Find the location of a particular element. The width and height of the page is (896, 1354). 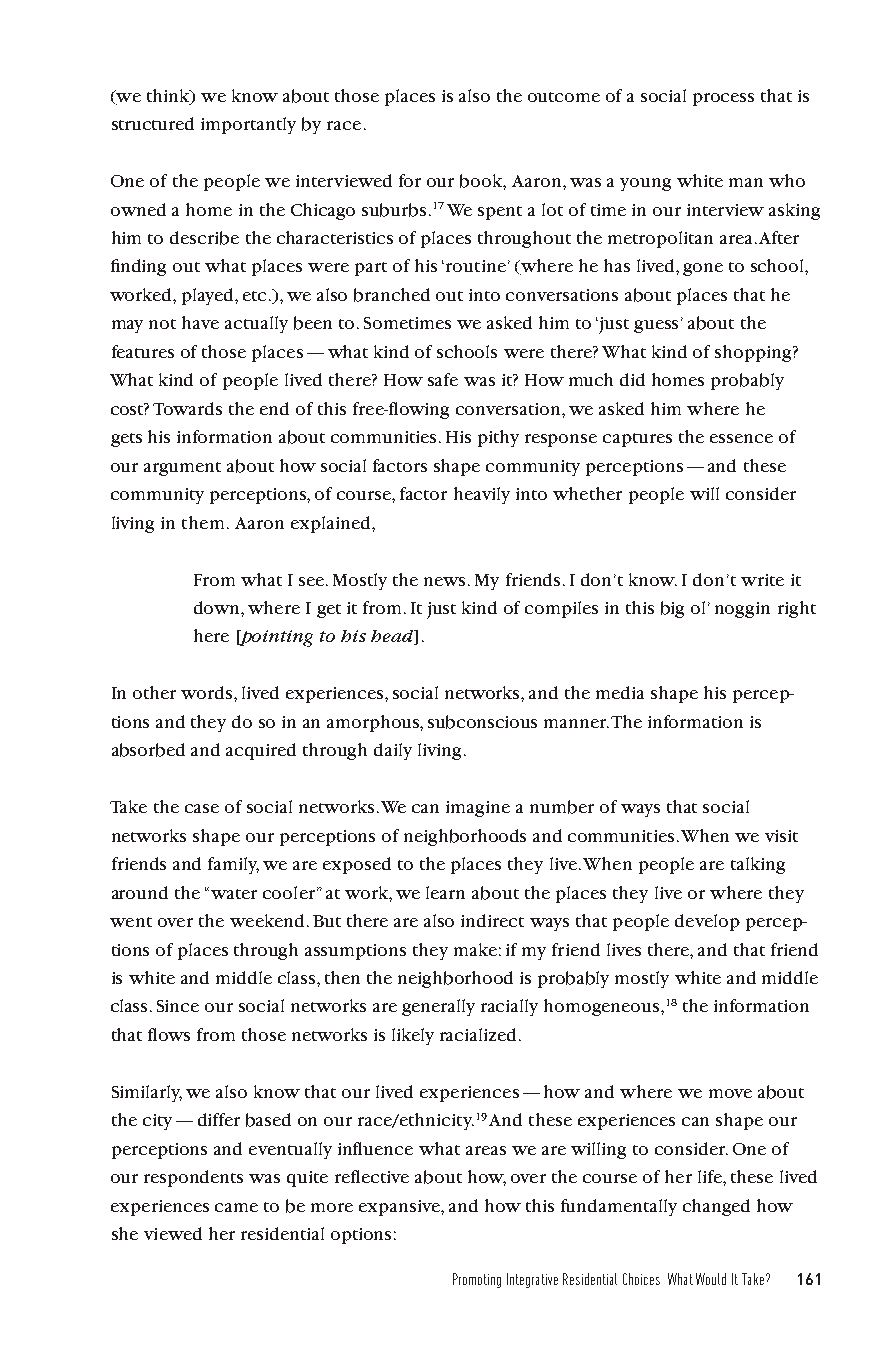

Would is located at coordinates (711, 1279).
